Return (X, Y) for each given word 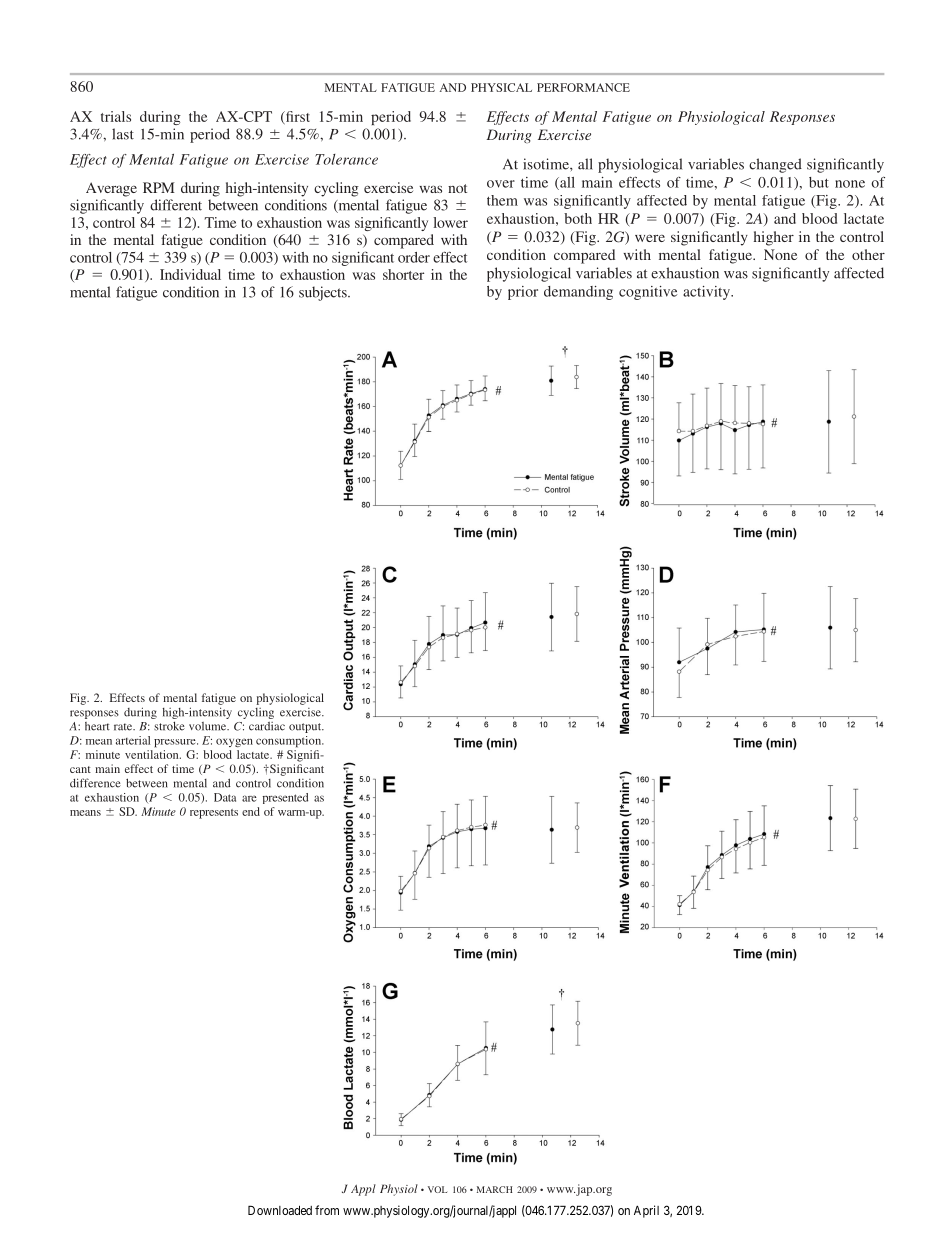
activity (707, 293)
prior (523, 293)
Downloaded (280, 1210)
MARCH (494, 1189)
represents (214, 814)
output (306, 728)
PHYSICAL (501, 87)
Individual (190, 274)
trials (116, 116)
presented (285, 798)
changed (775, 165)
